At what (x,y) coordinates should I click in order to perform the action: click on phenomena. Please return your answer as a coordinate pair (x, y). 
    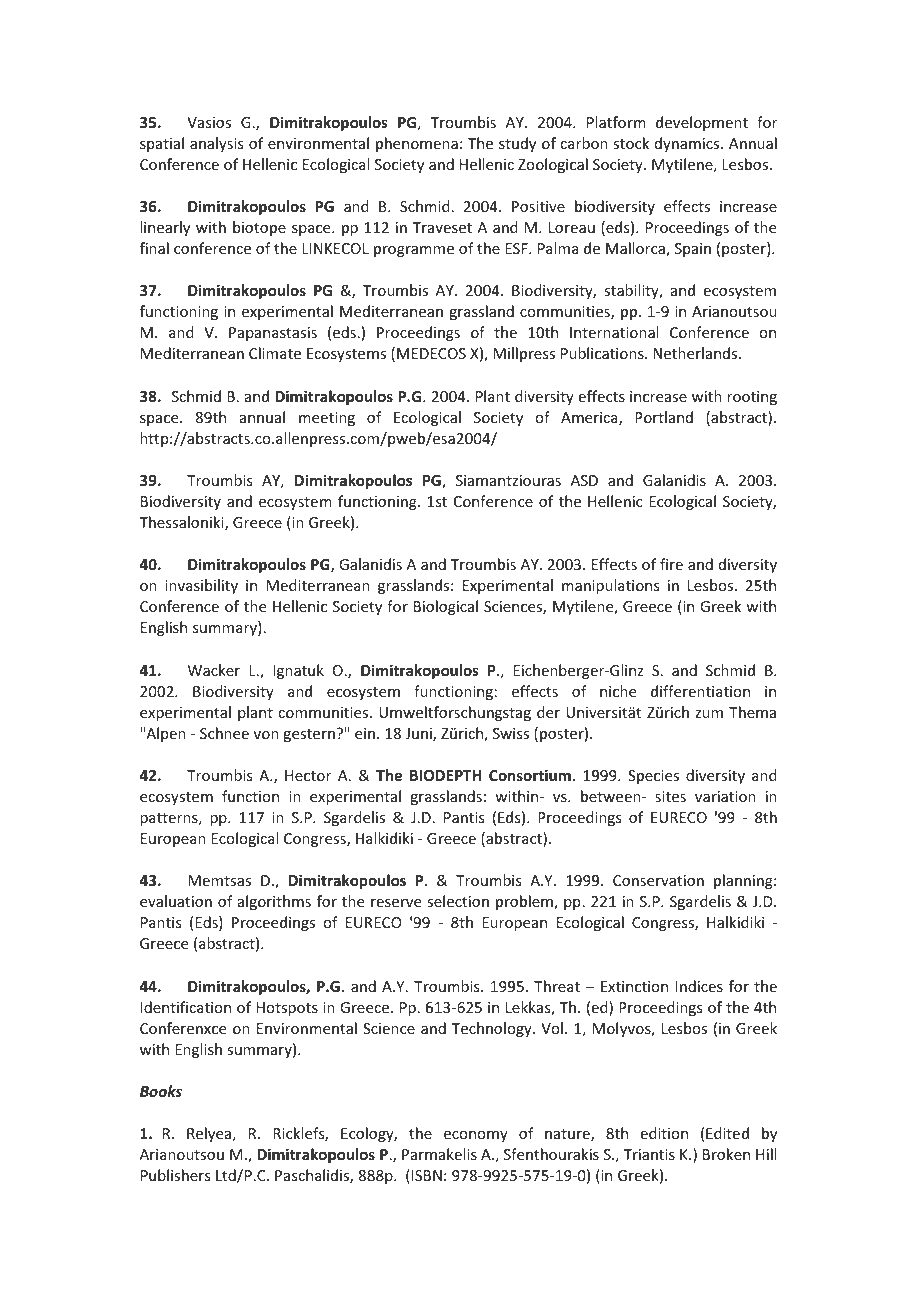
    Looking at the image, I should click on (417, 144).
